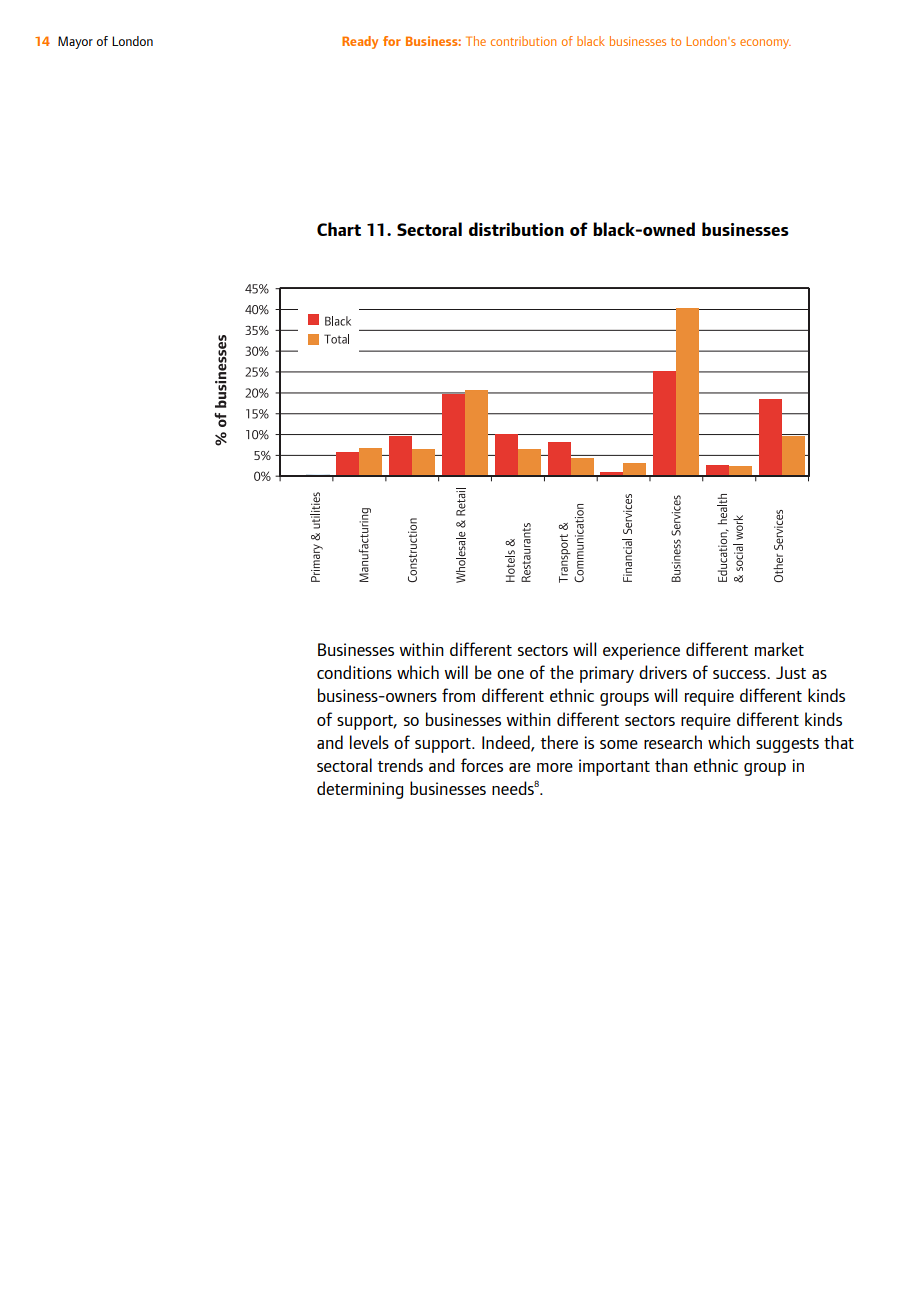  What do you see at coordinates (339, 229) in the page?
I see `Chart` at bounding box center [339, 229].
